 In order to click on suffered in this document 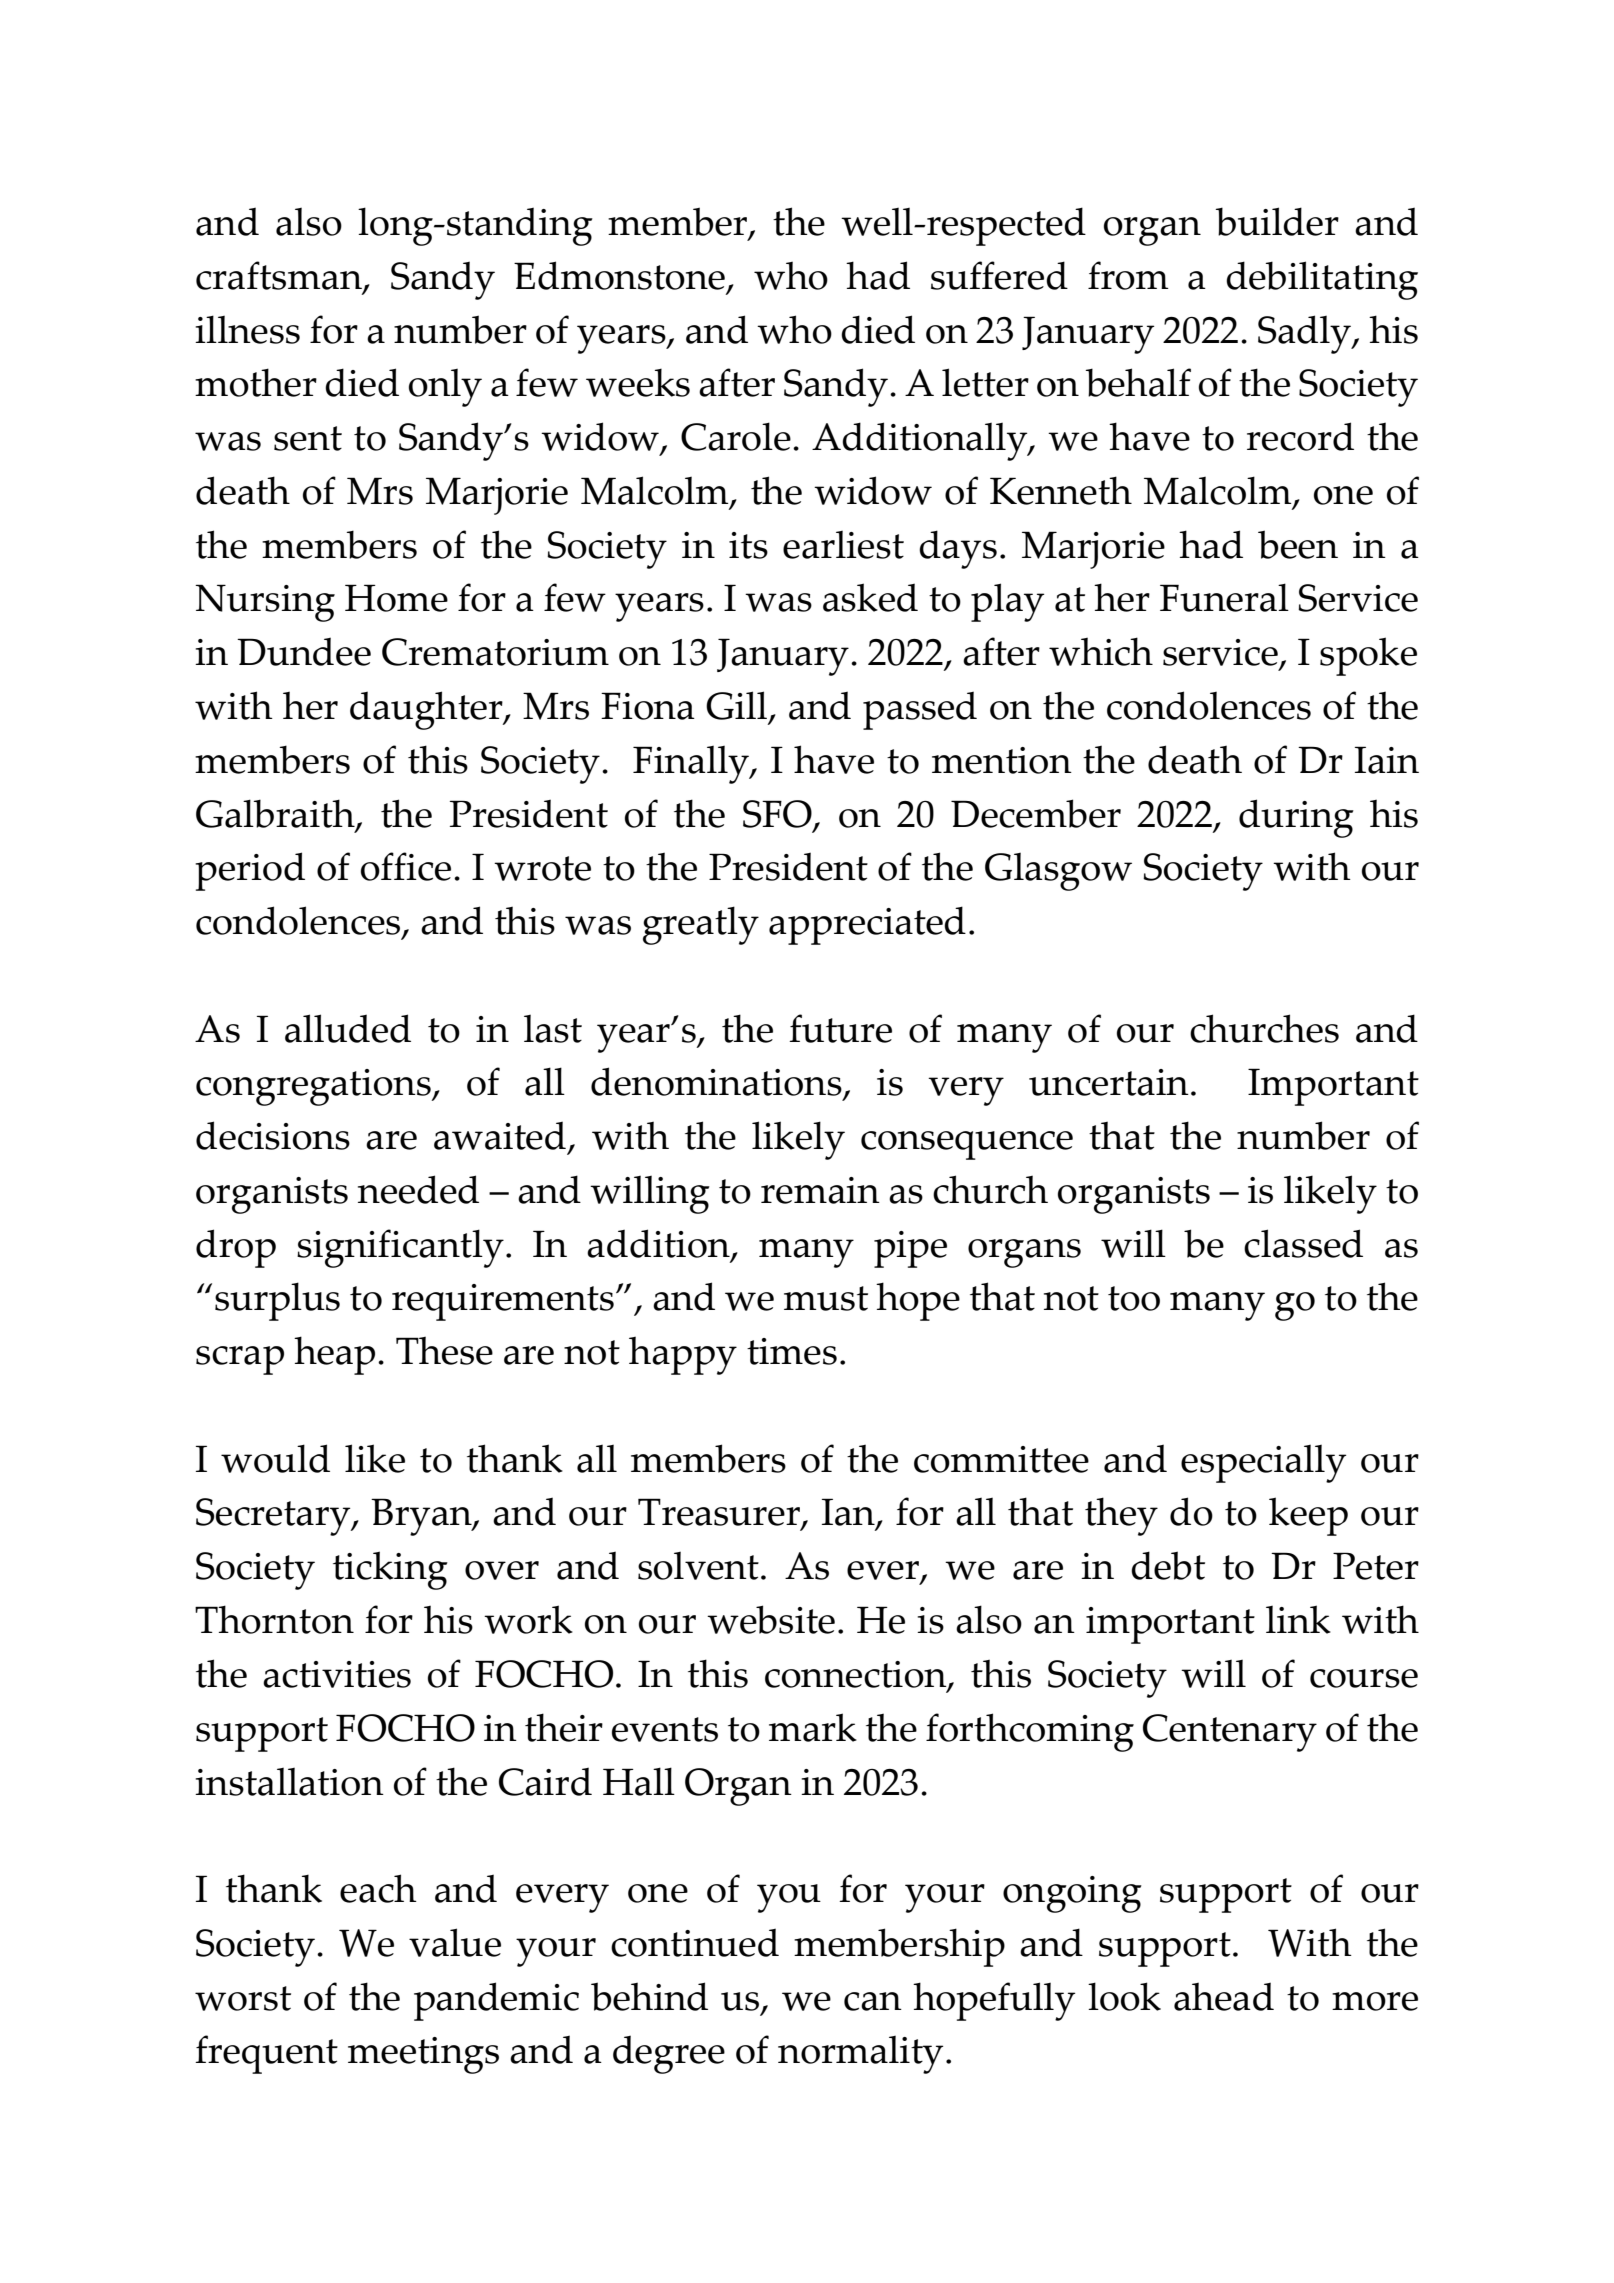, I will do `click(999, 275)`.
